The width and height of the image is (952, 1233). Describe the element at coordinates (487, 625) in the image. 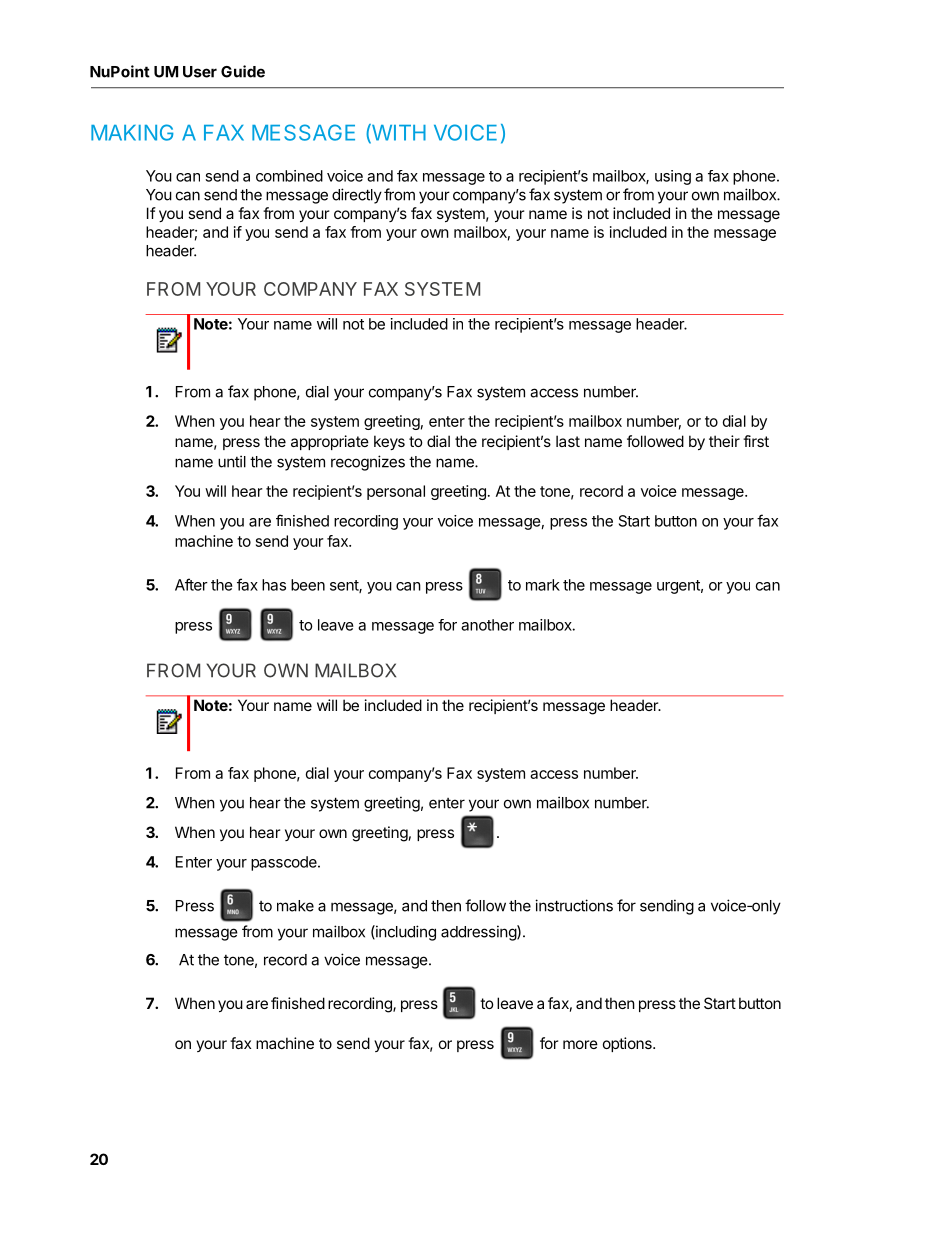

I see `another` at that location.
